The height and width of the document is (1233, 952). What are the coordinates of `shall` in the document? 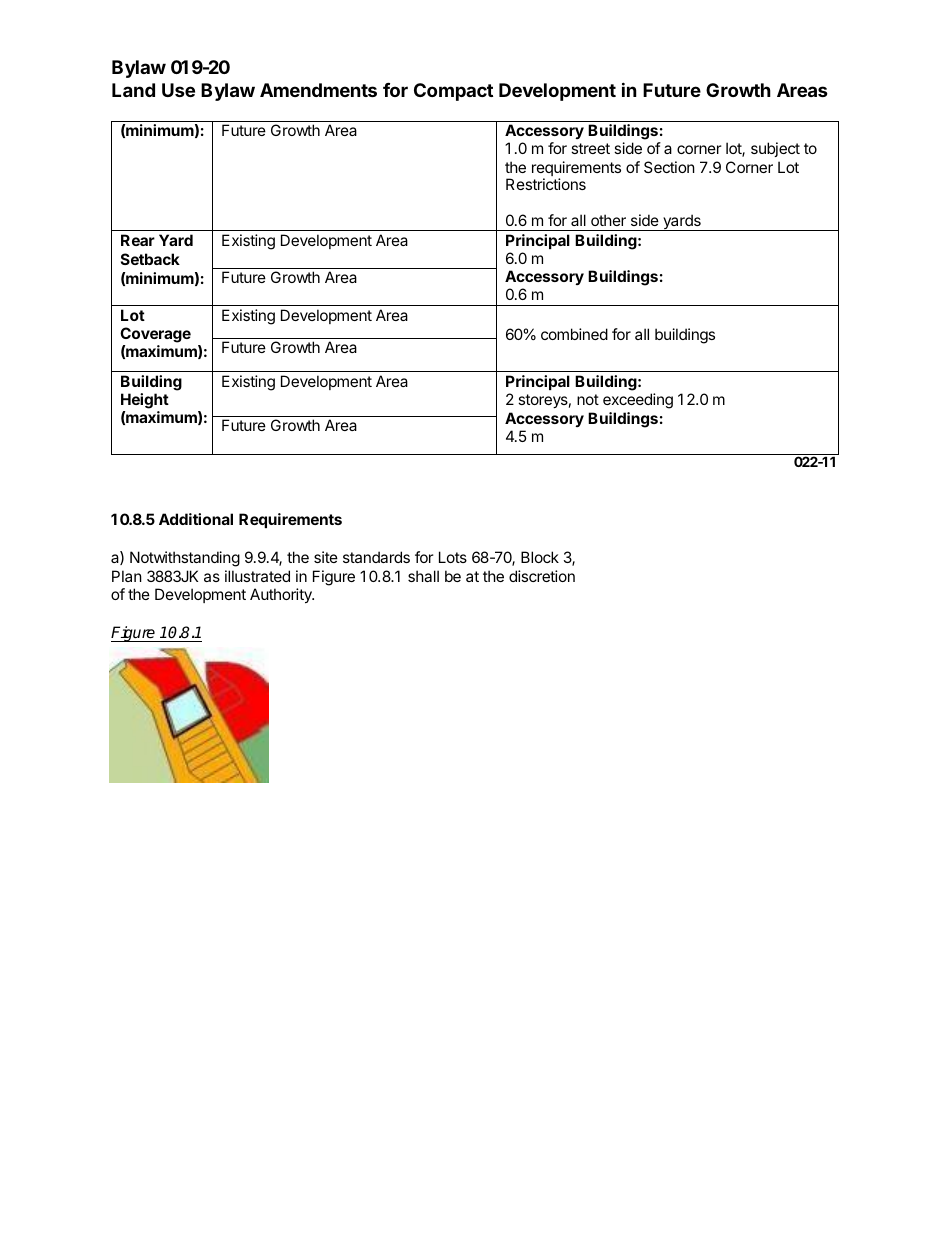 It's located at (423, 576).
